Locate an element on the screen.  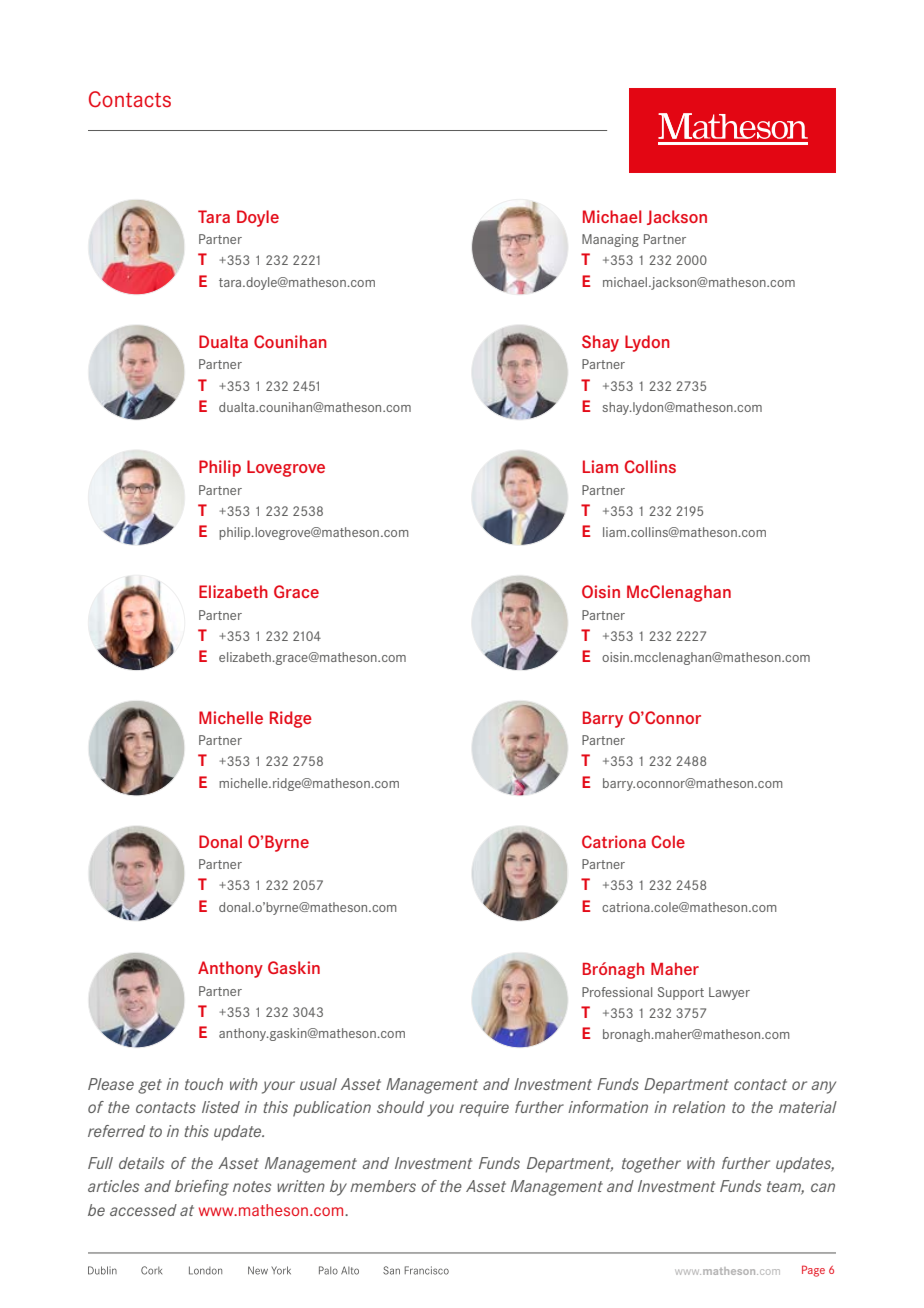
Support is located at coordinates (681, 993).
